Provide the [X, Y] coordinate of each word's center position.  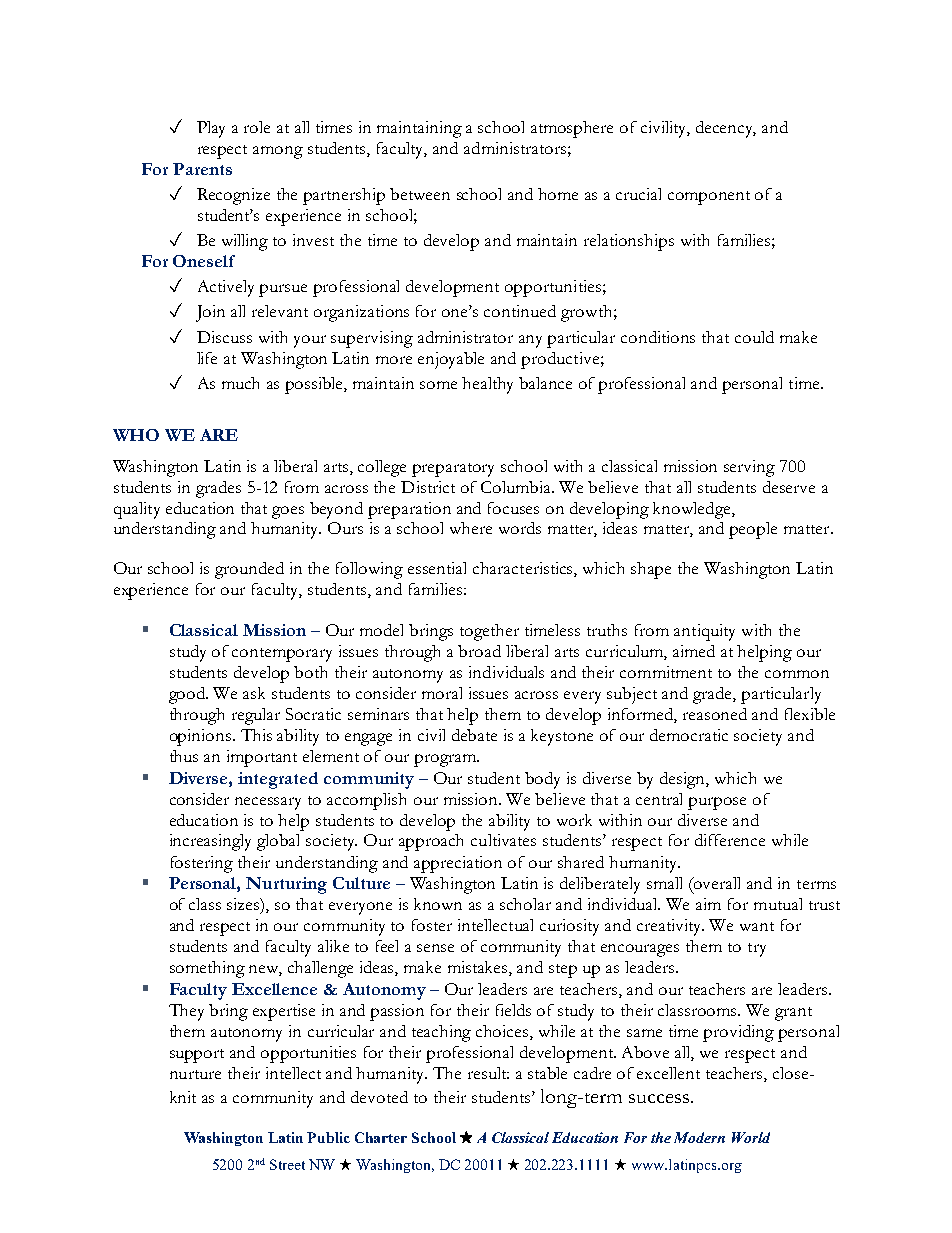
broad [479, 651]
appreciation [458, 864]
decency [726, 129]
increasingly [210, 842]
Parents [202, 169]
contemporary [282, 655]
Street [287, 1164]
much [240, 383]
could [754, 337]
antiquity [704, 632]
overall [716, 883]
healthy [487, 385]
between [420, 194]
